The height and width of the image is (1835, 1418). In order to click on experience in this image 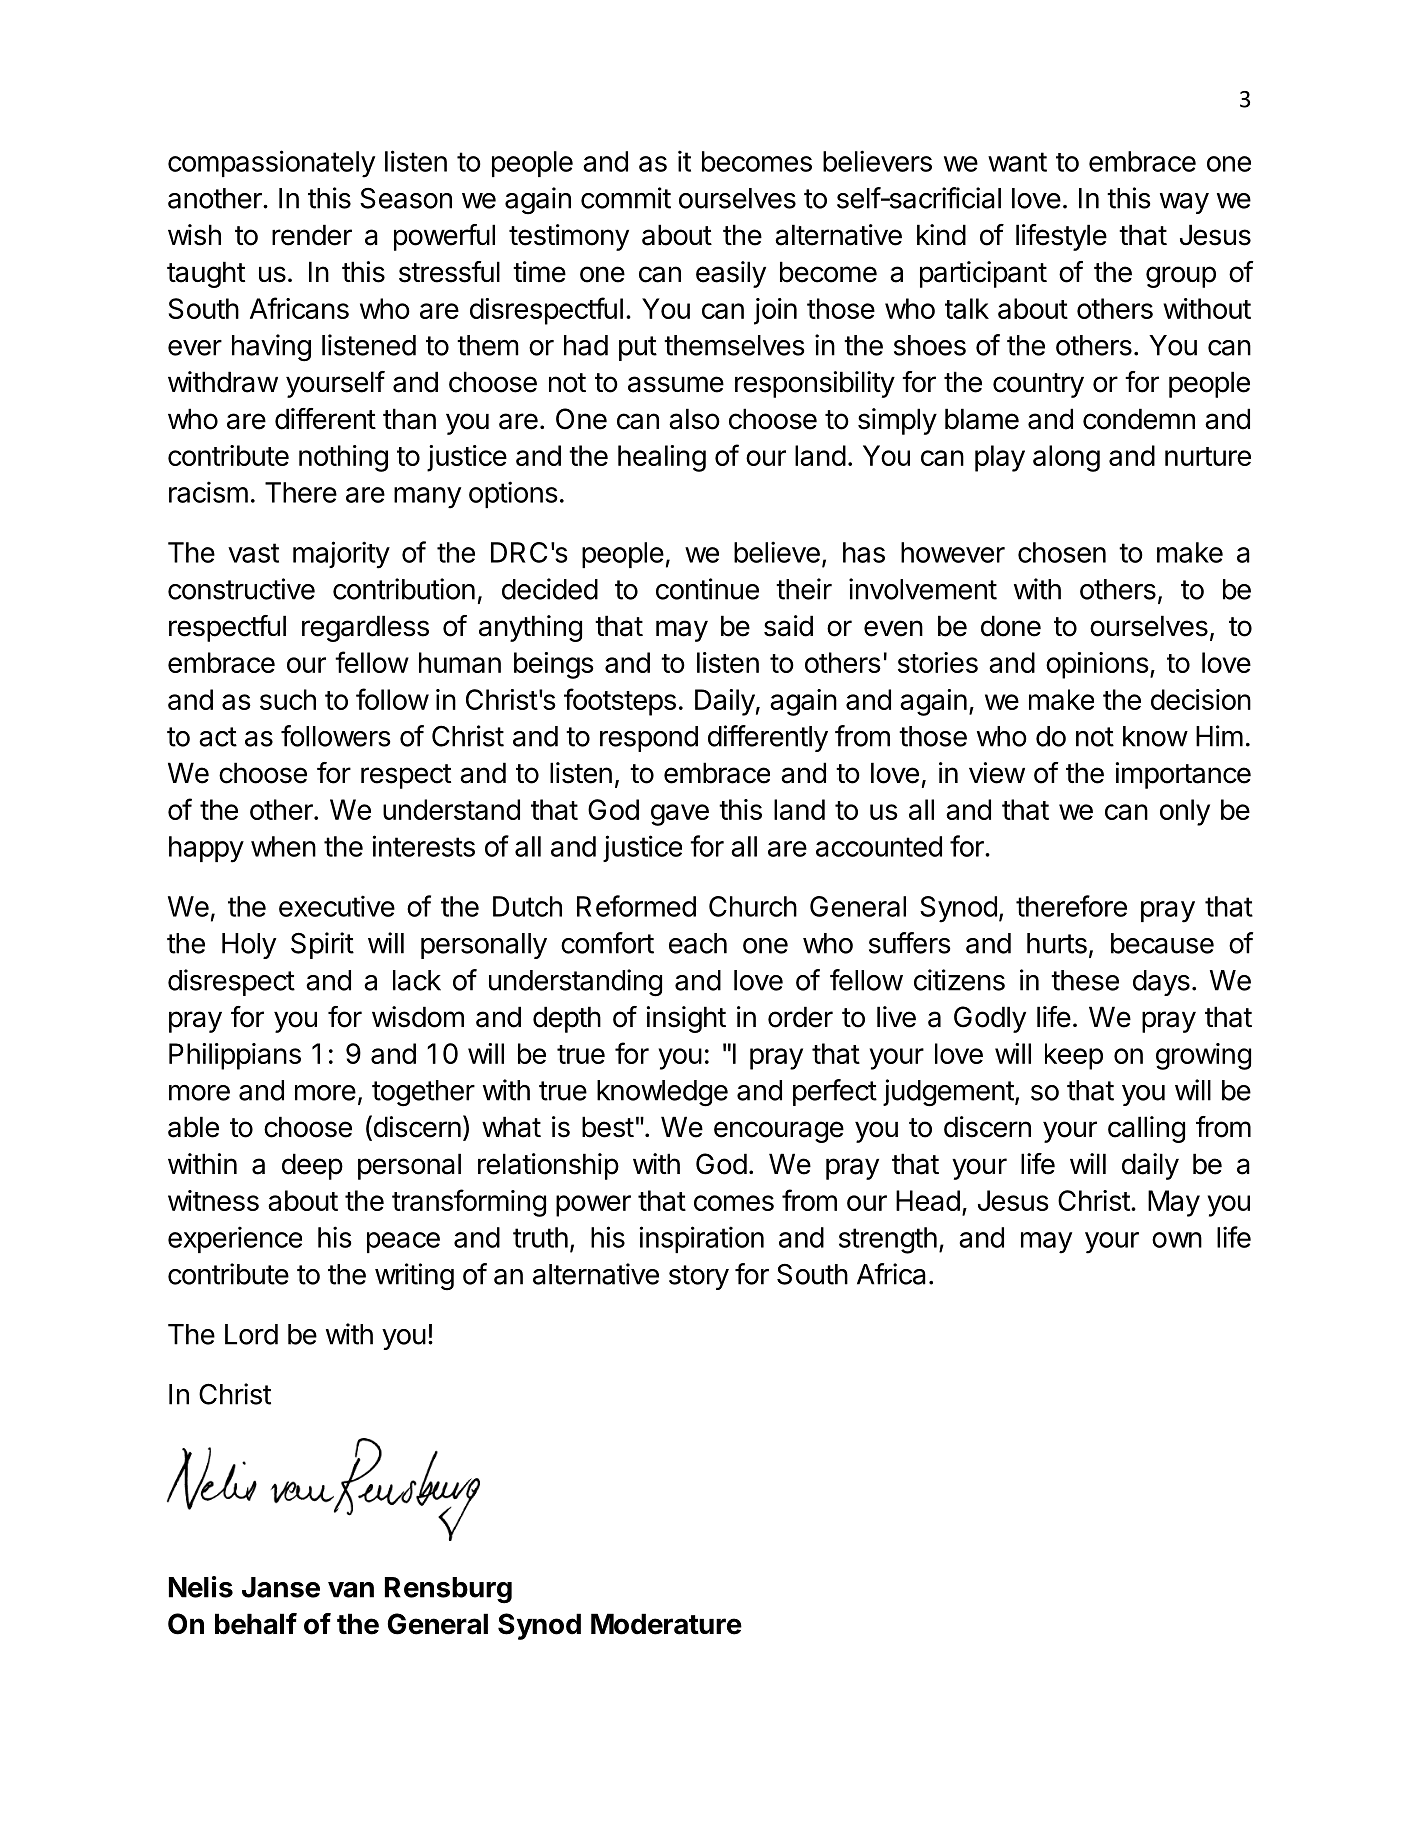, I will do `click(235, 1239)`.
